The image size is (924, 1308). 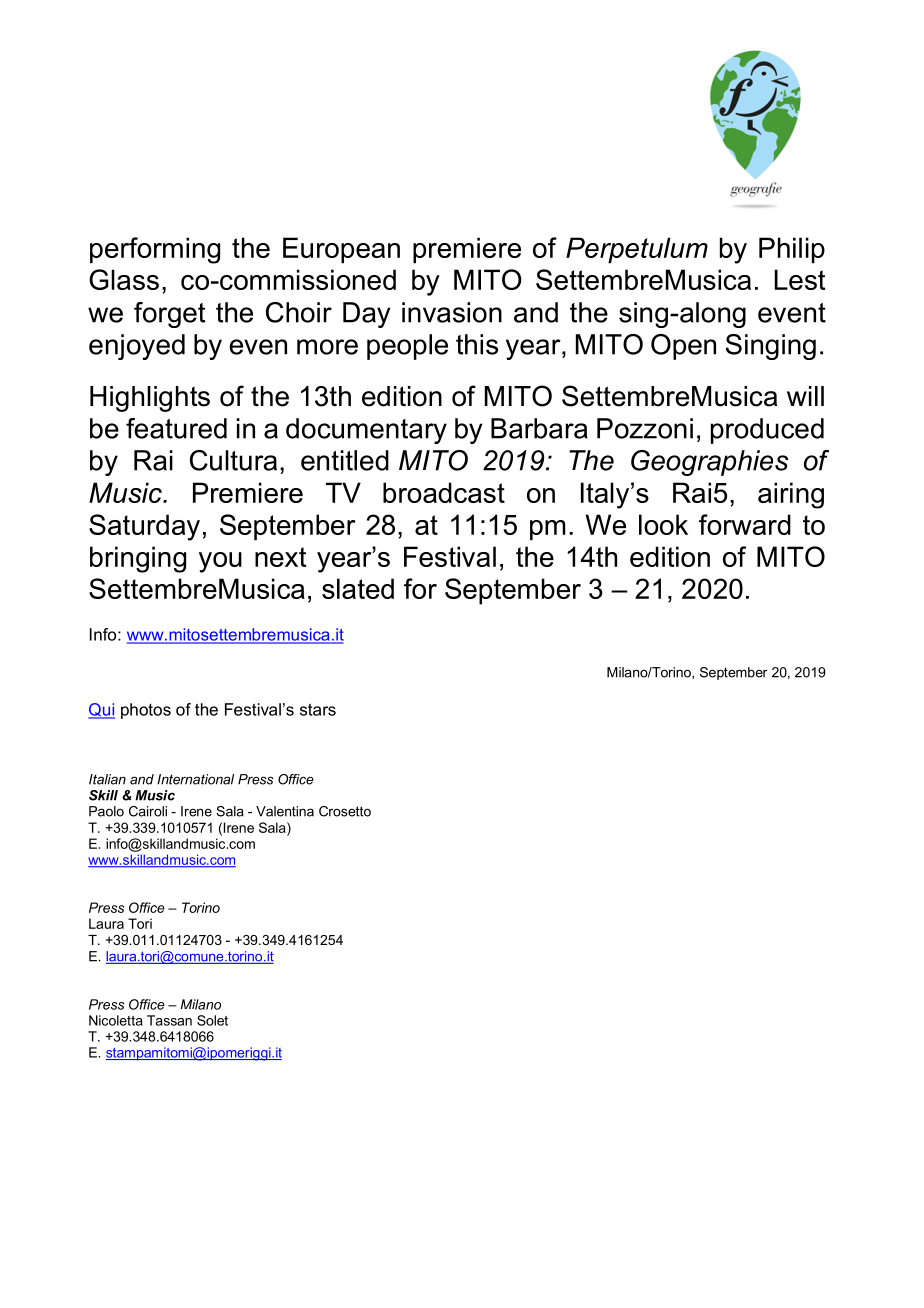 What do you see at coordinates (745, 524) in the screenshot?
I see `forward` at bounding box center [745, 524].
